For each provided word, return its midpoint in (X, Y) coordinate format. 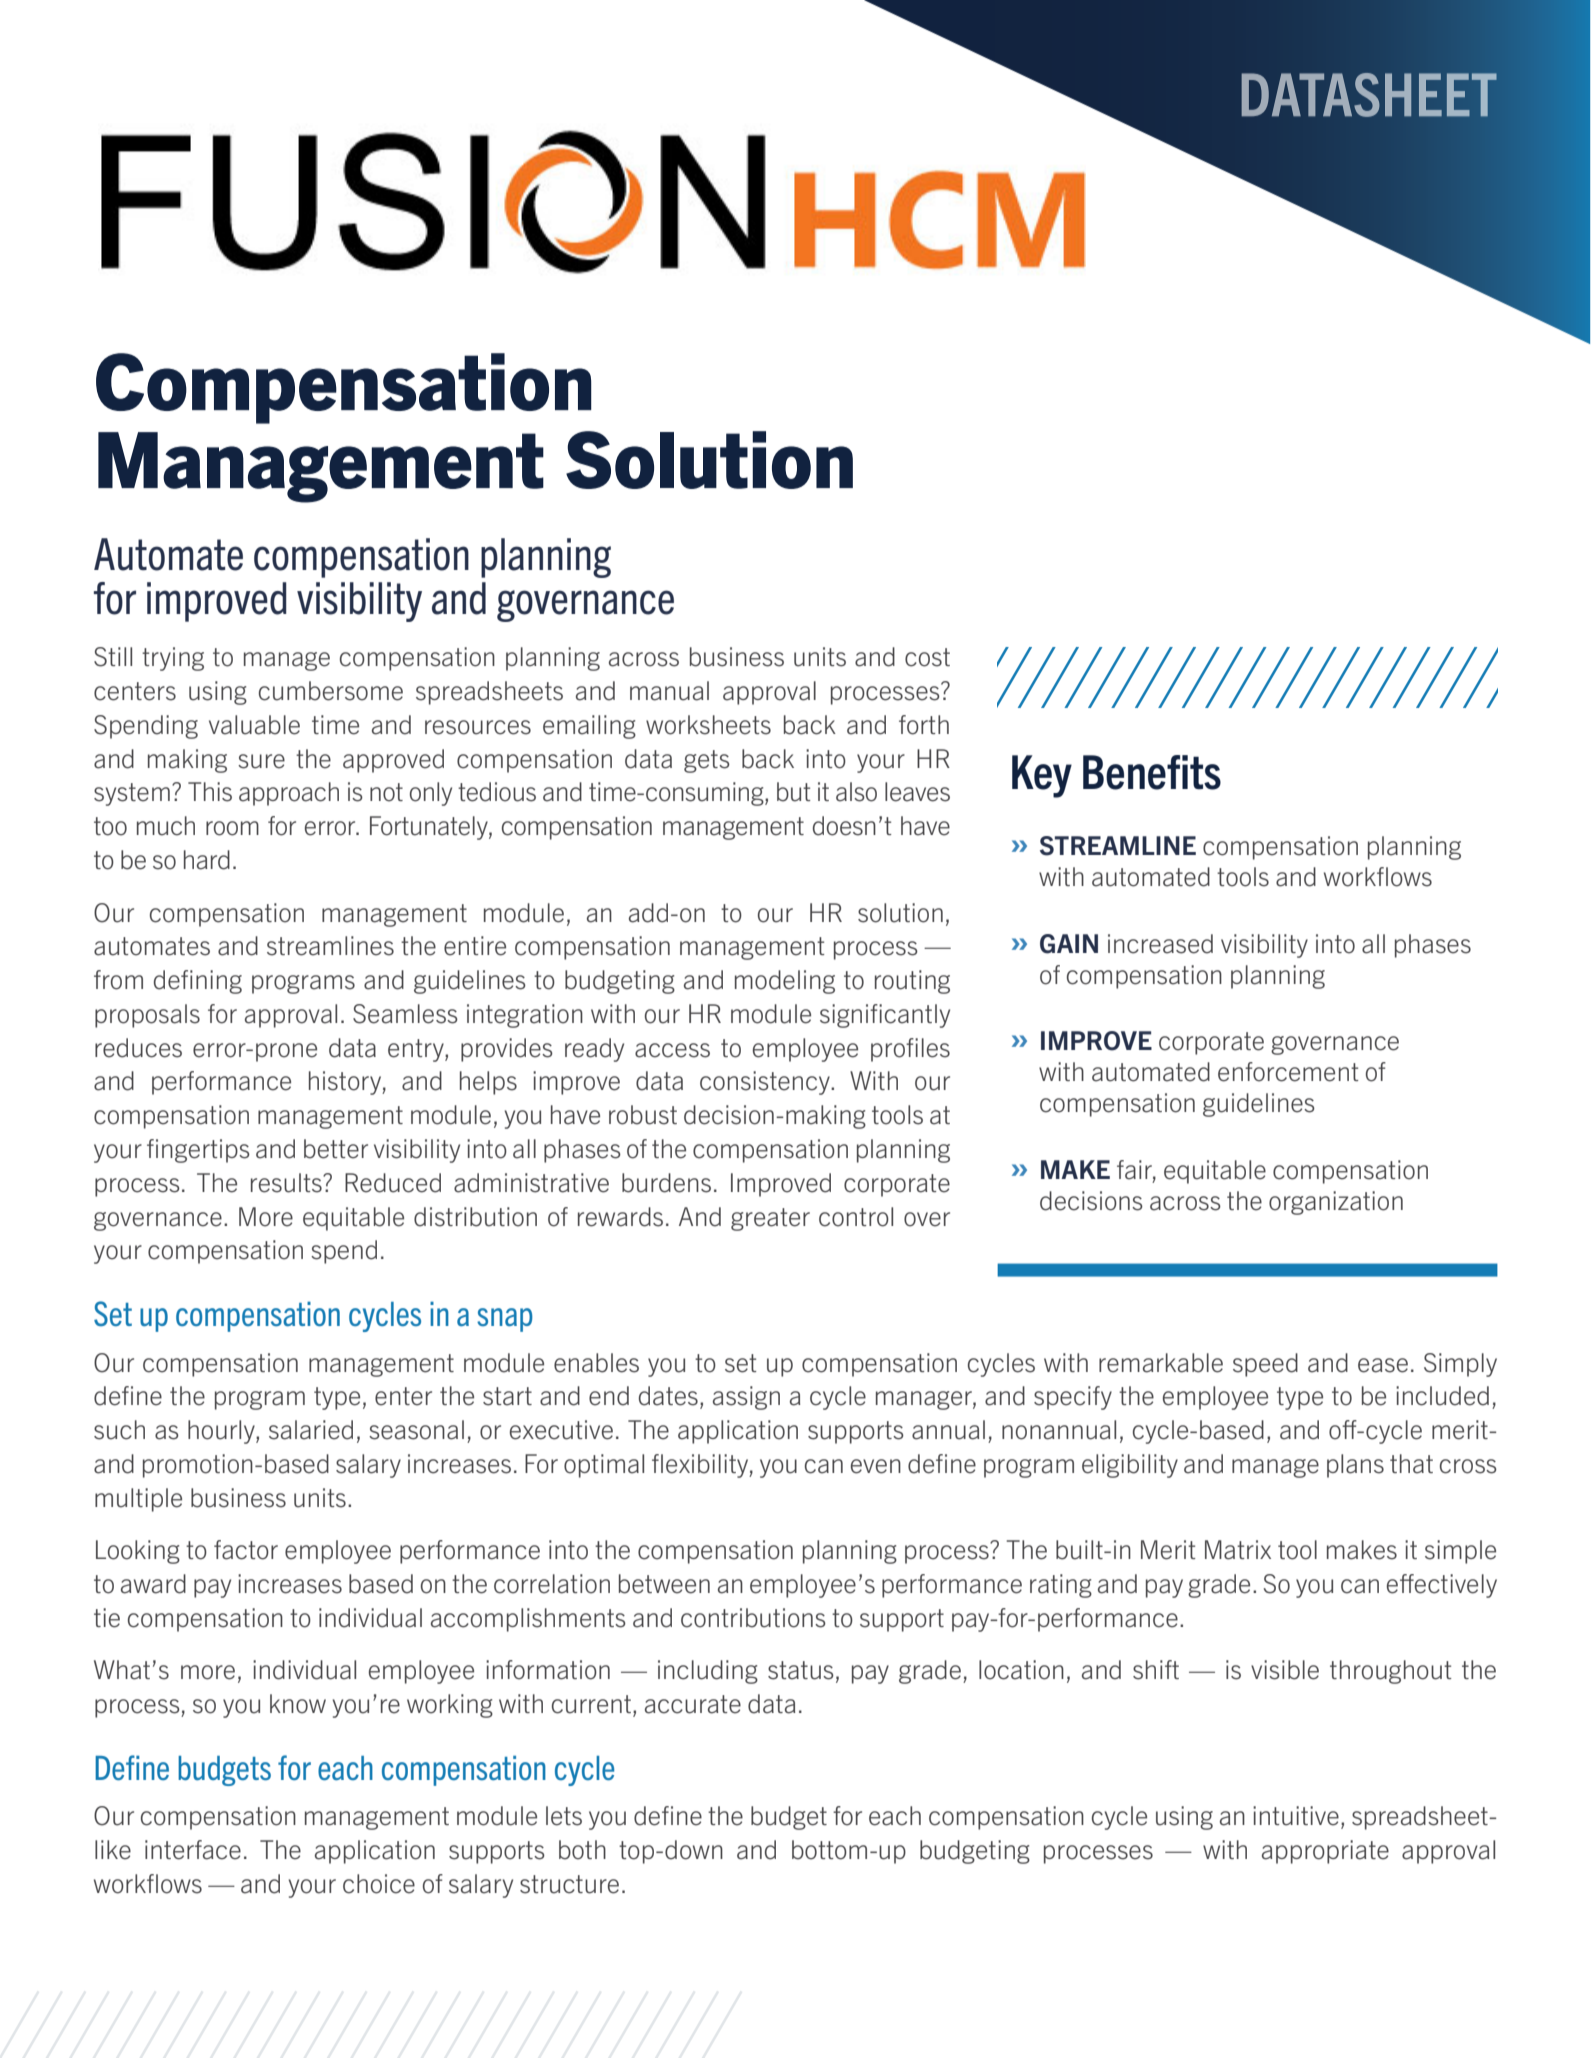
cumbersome (331, 691)
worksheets (708, 725)
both (582, 1850)
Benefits (1152, 772)
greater (770, 1219)
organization (1336, 1203)
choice (379, 1884)
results (287, 1183)
